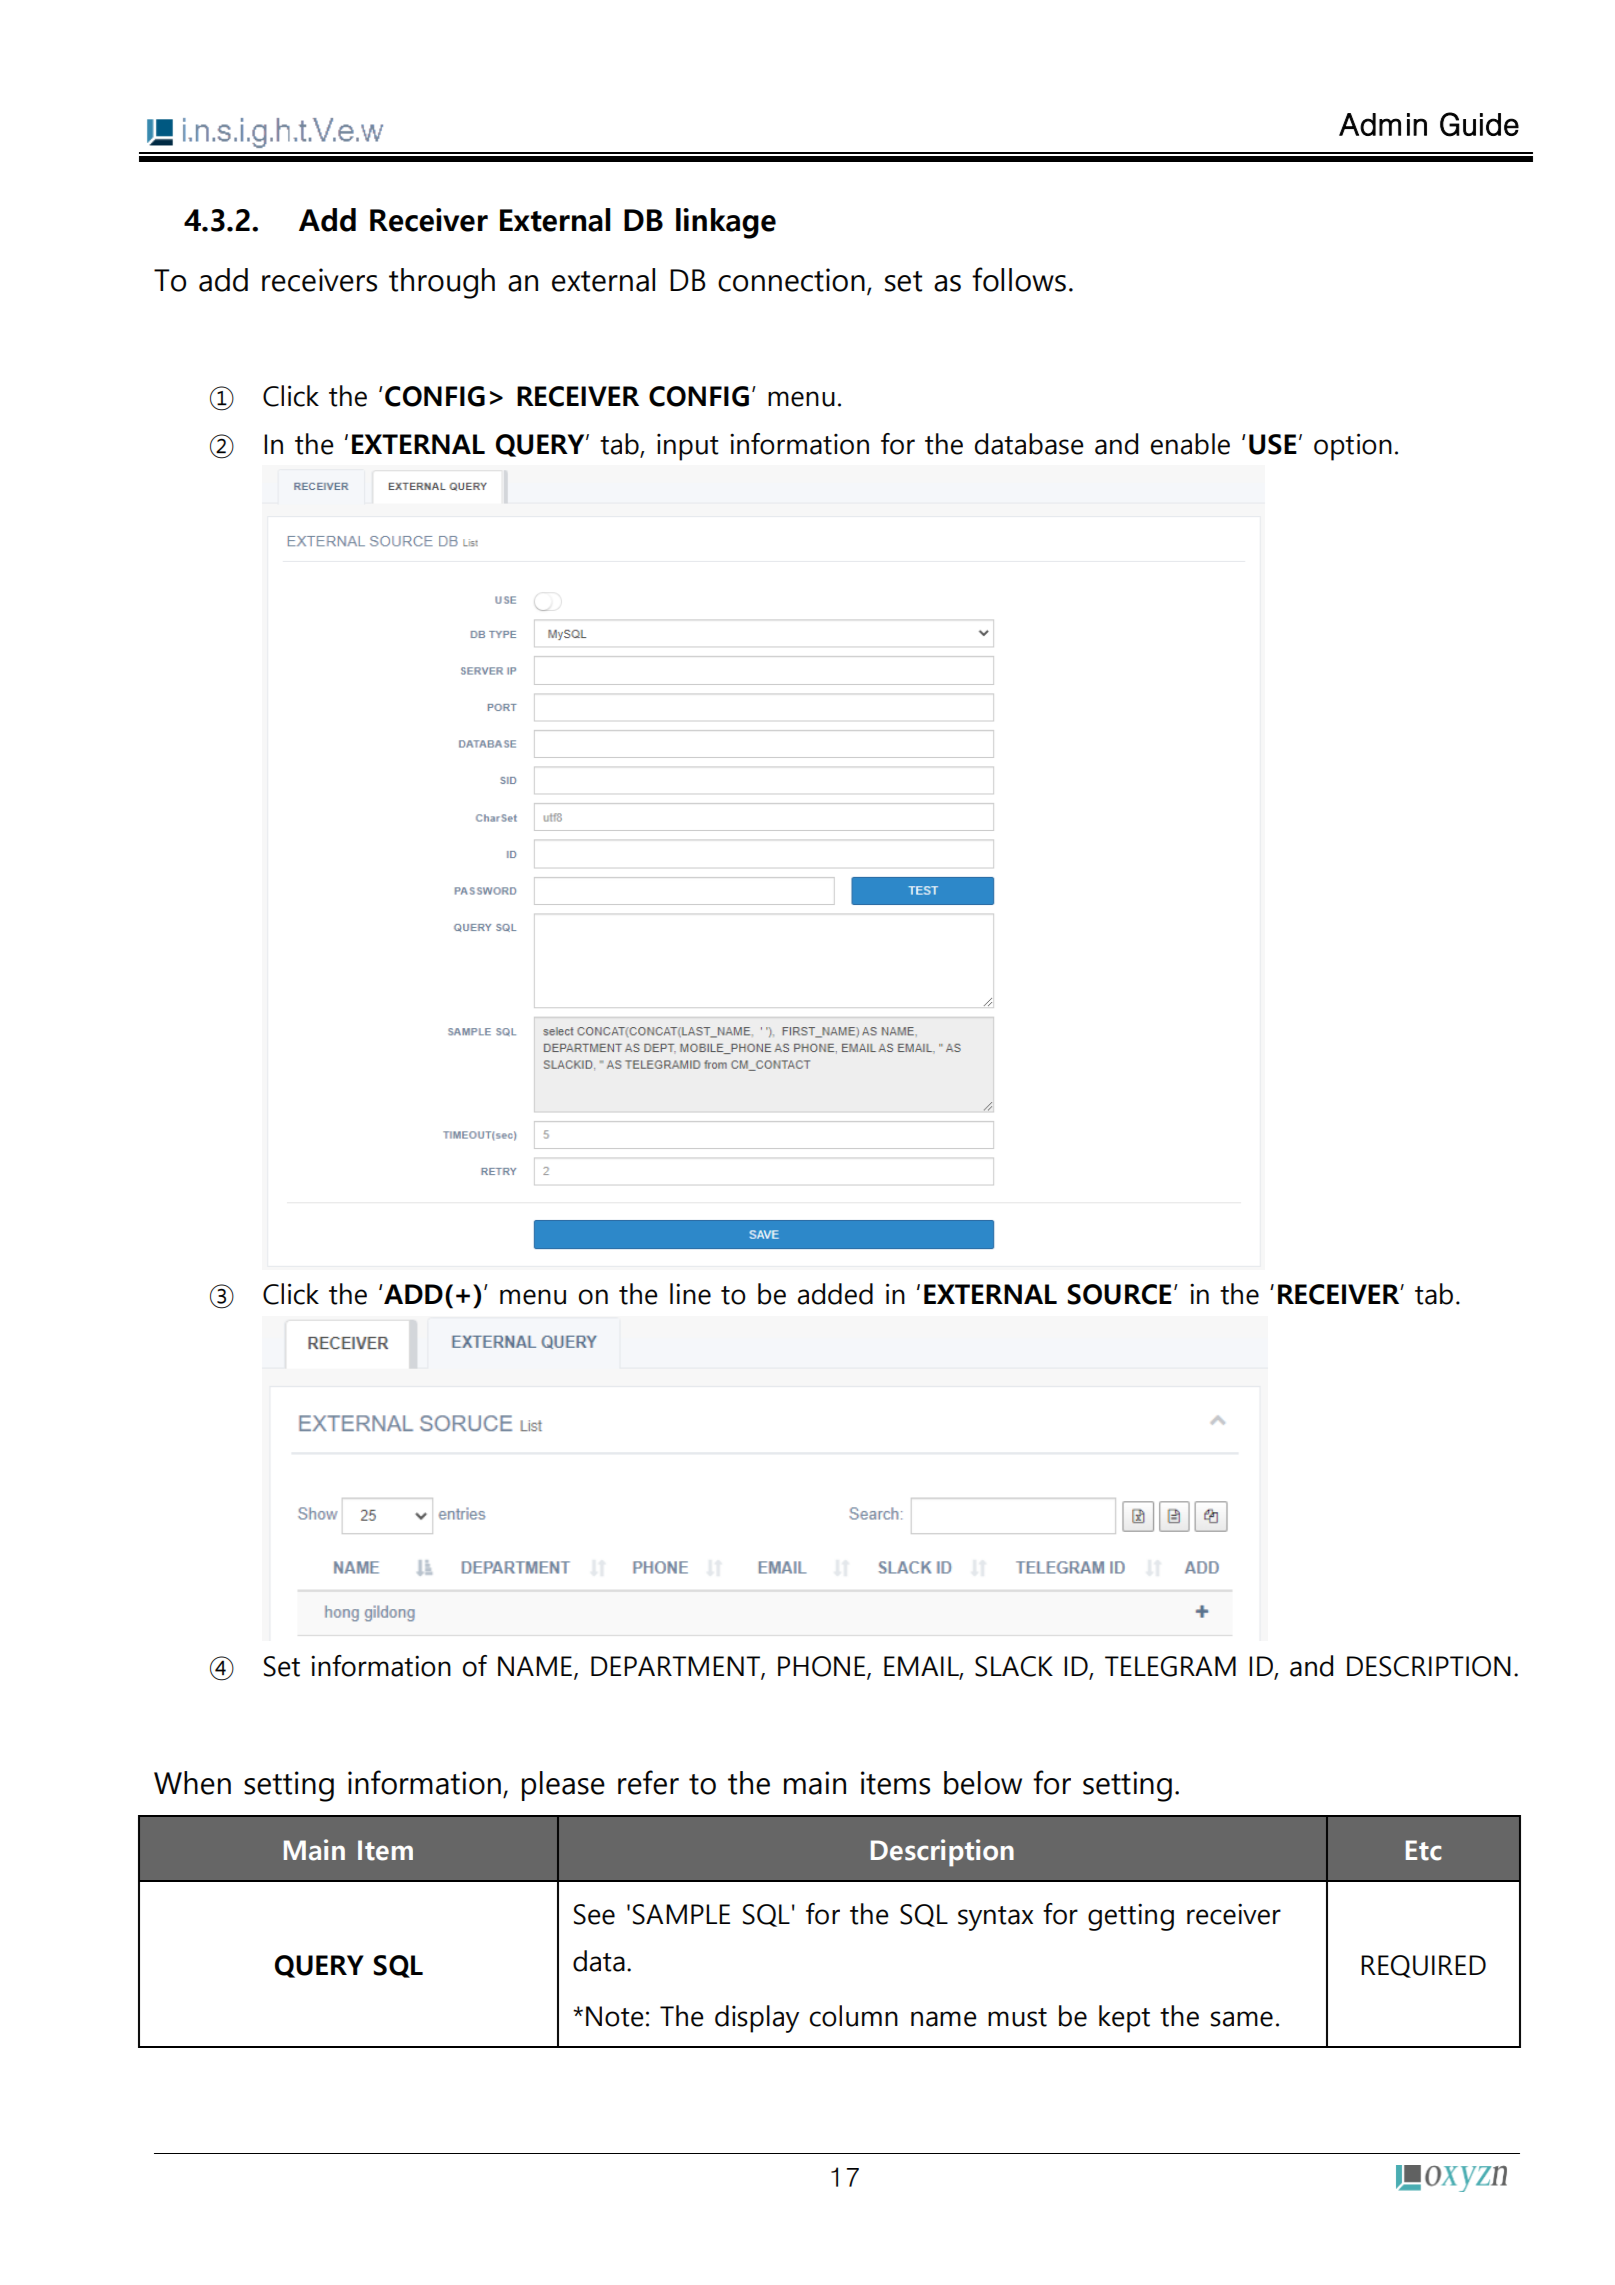 This page has width=1615, height=2285. What do you see at coordinates (835, 1294) in the page?
I see `added` at bounding box center [835, 1294].
